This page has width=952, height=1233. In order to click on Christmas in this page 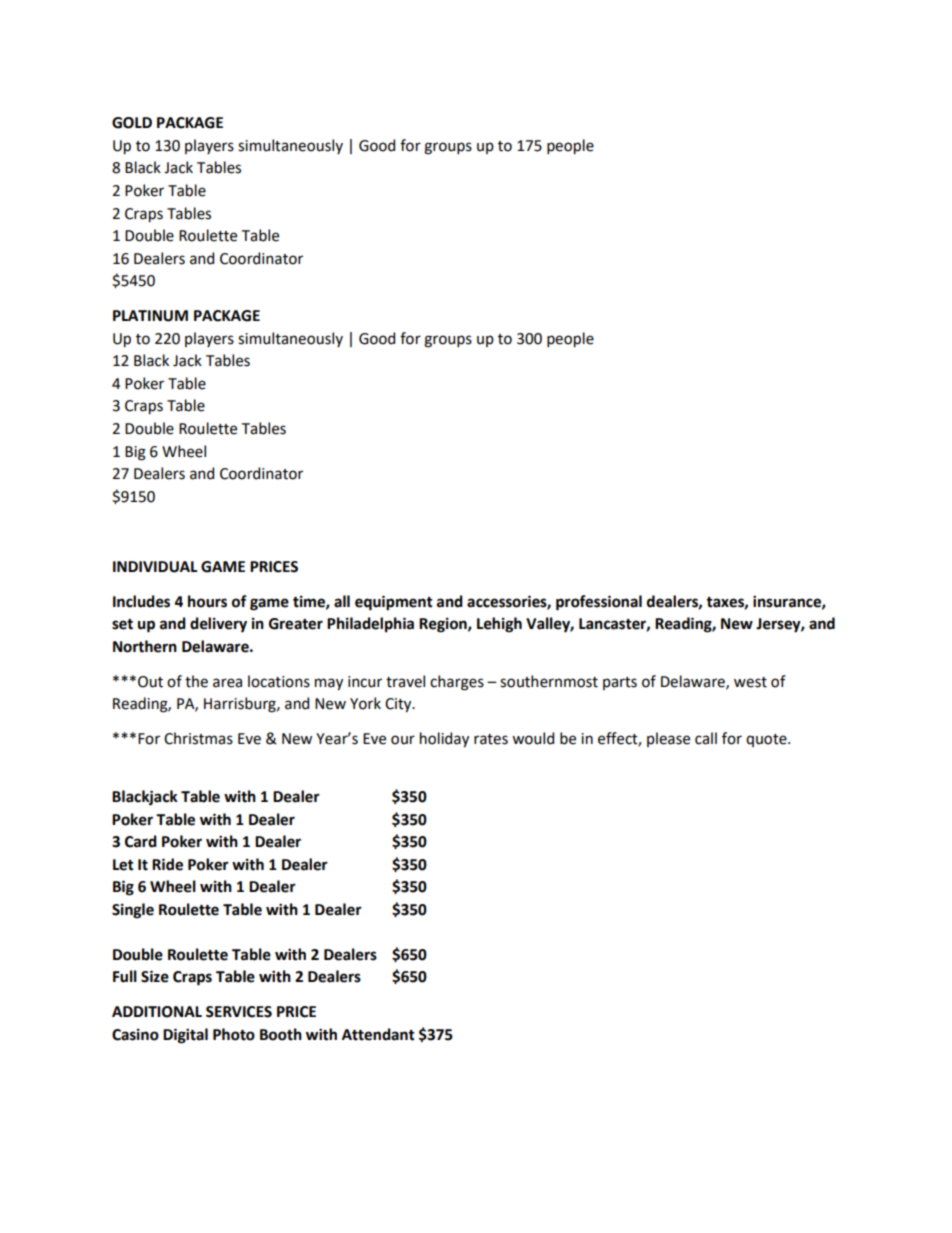, I will do `click(198, 738)`.
